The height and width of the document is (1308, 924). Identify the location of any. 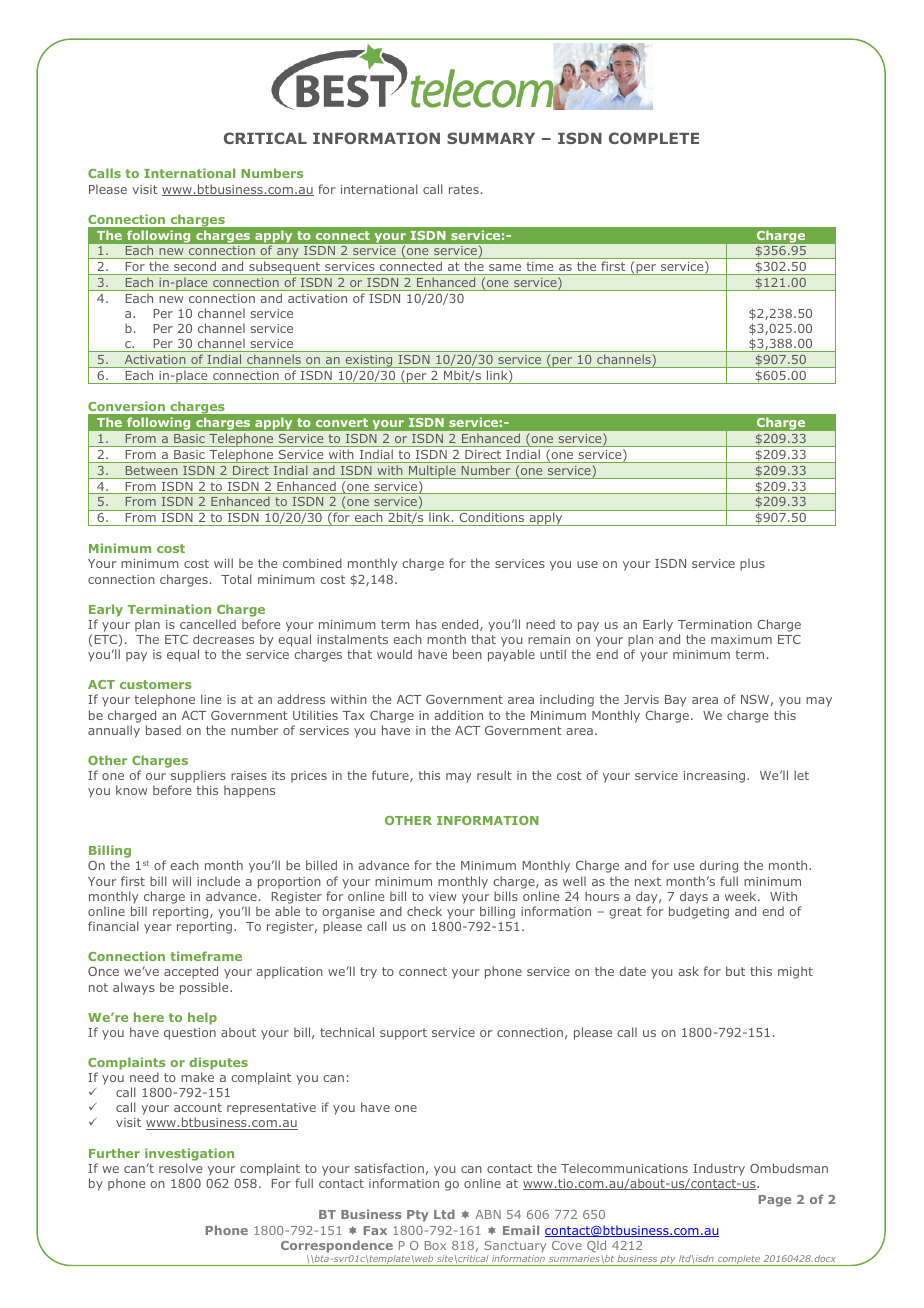
(288, 253).
